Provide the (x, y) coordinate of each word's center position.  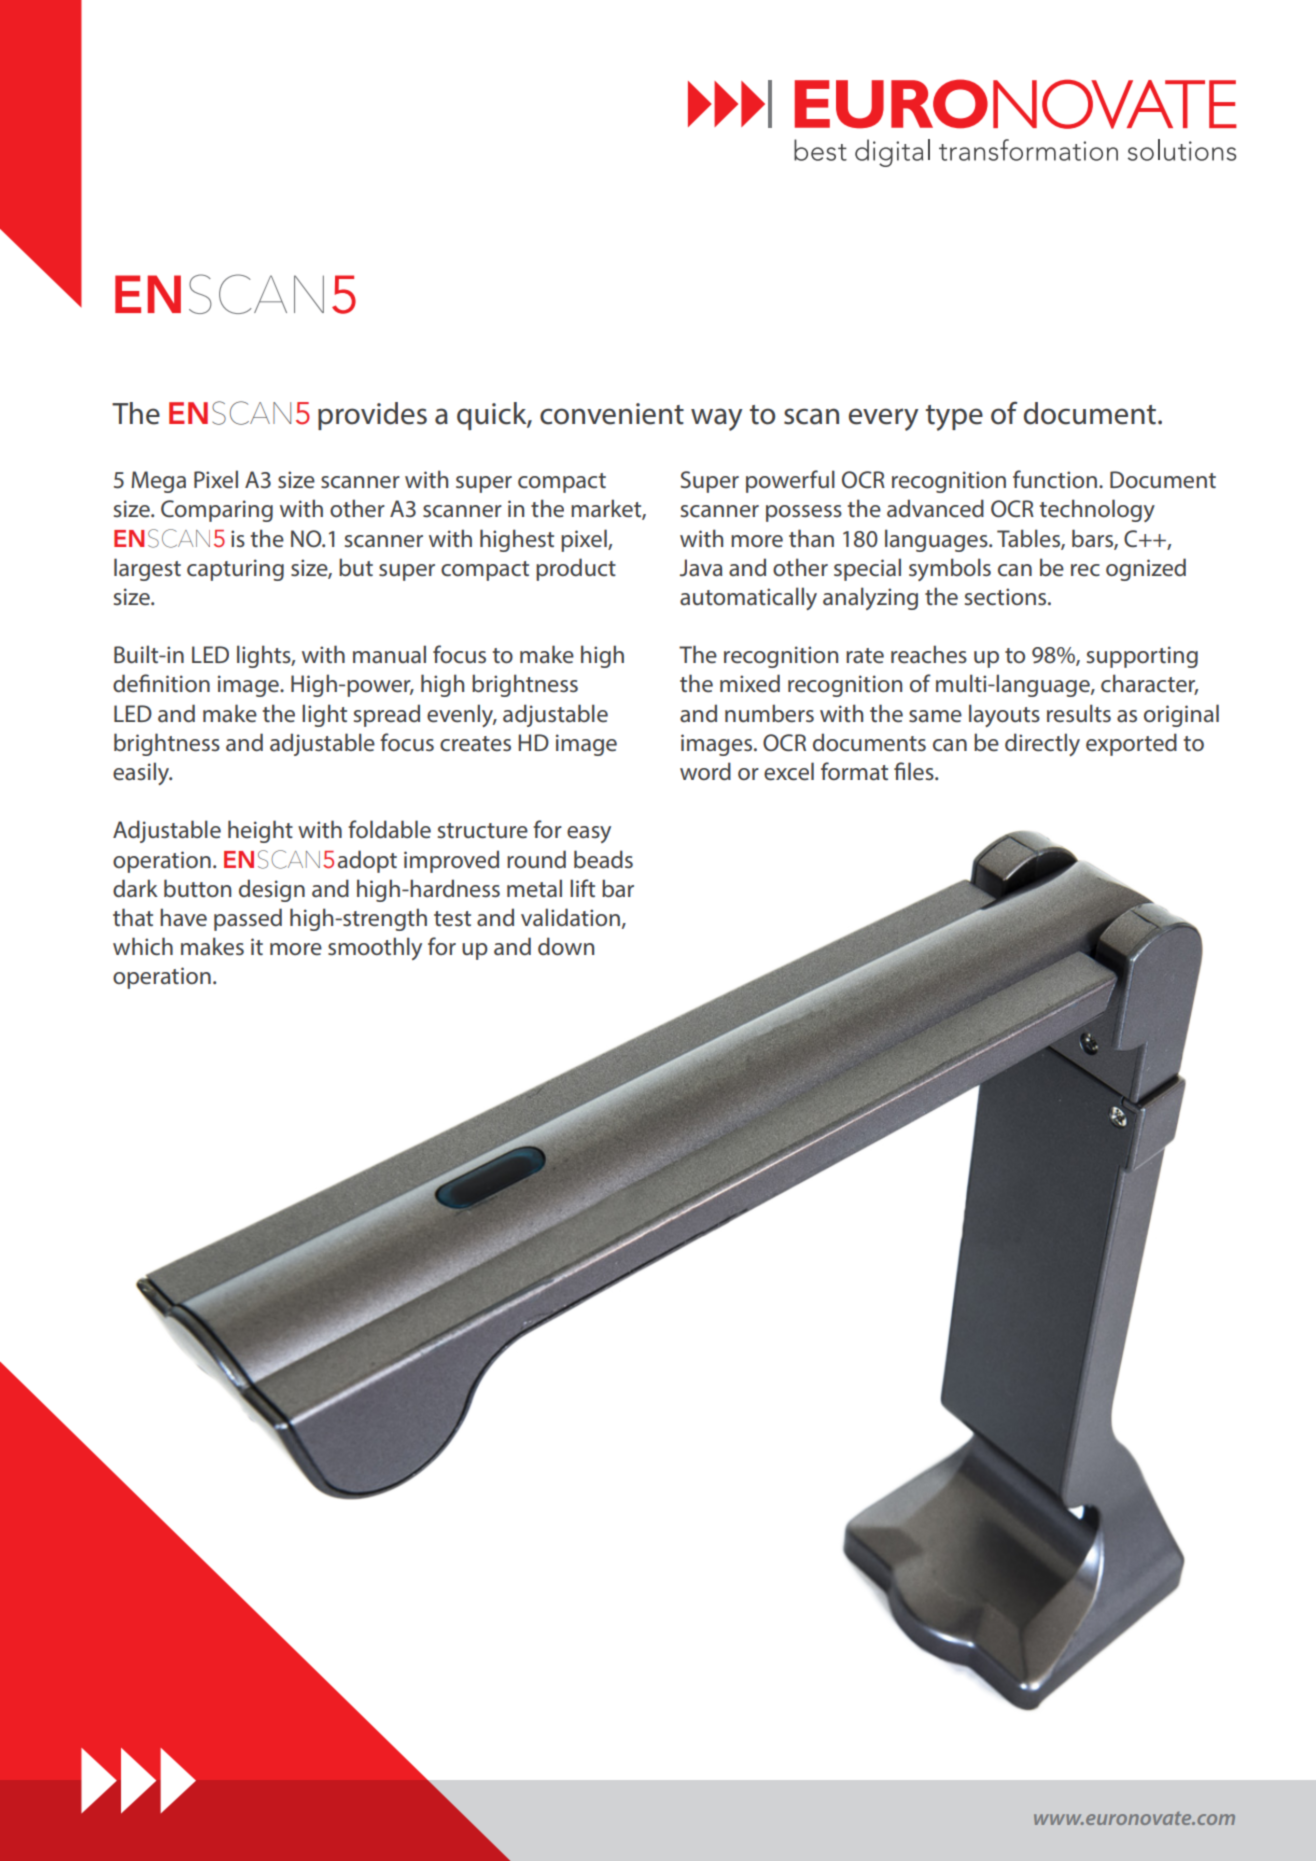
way (717, 419)
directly (1042, 744)
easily (142, 773)
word (705, 771)
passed (248, 919)
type (954, 418)
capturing (235, 570)
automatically (748, 598)
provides (372, 416)
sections (1007, 597)
